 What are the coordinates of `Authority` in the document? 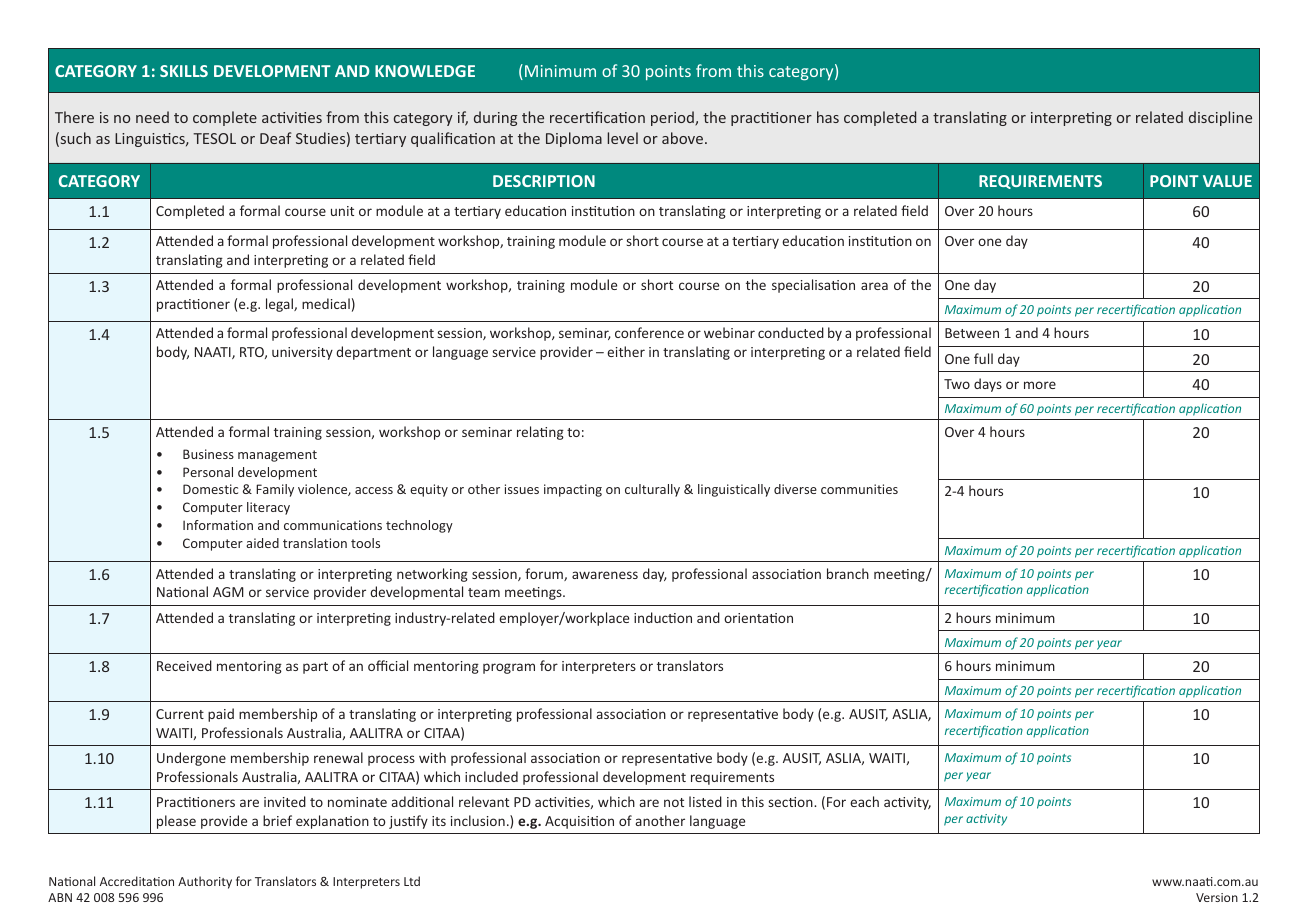 It's located at (205, 882).
